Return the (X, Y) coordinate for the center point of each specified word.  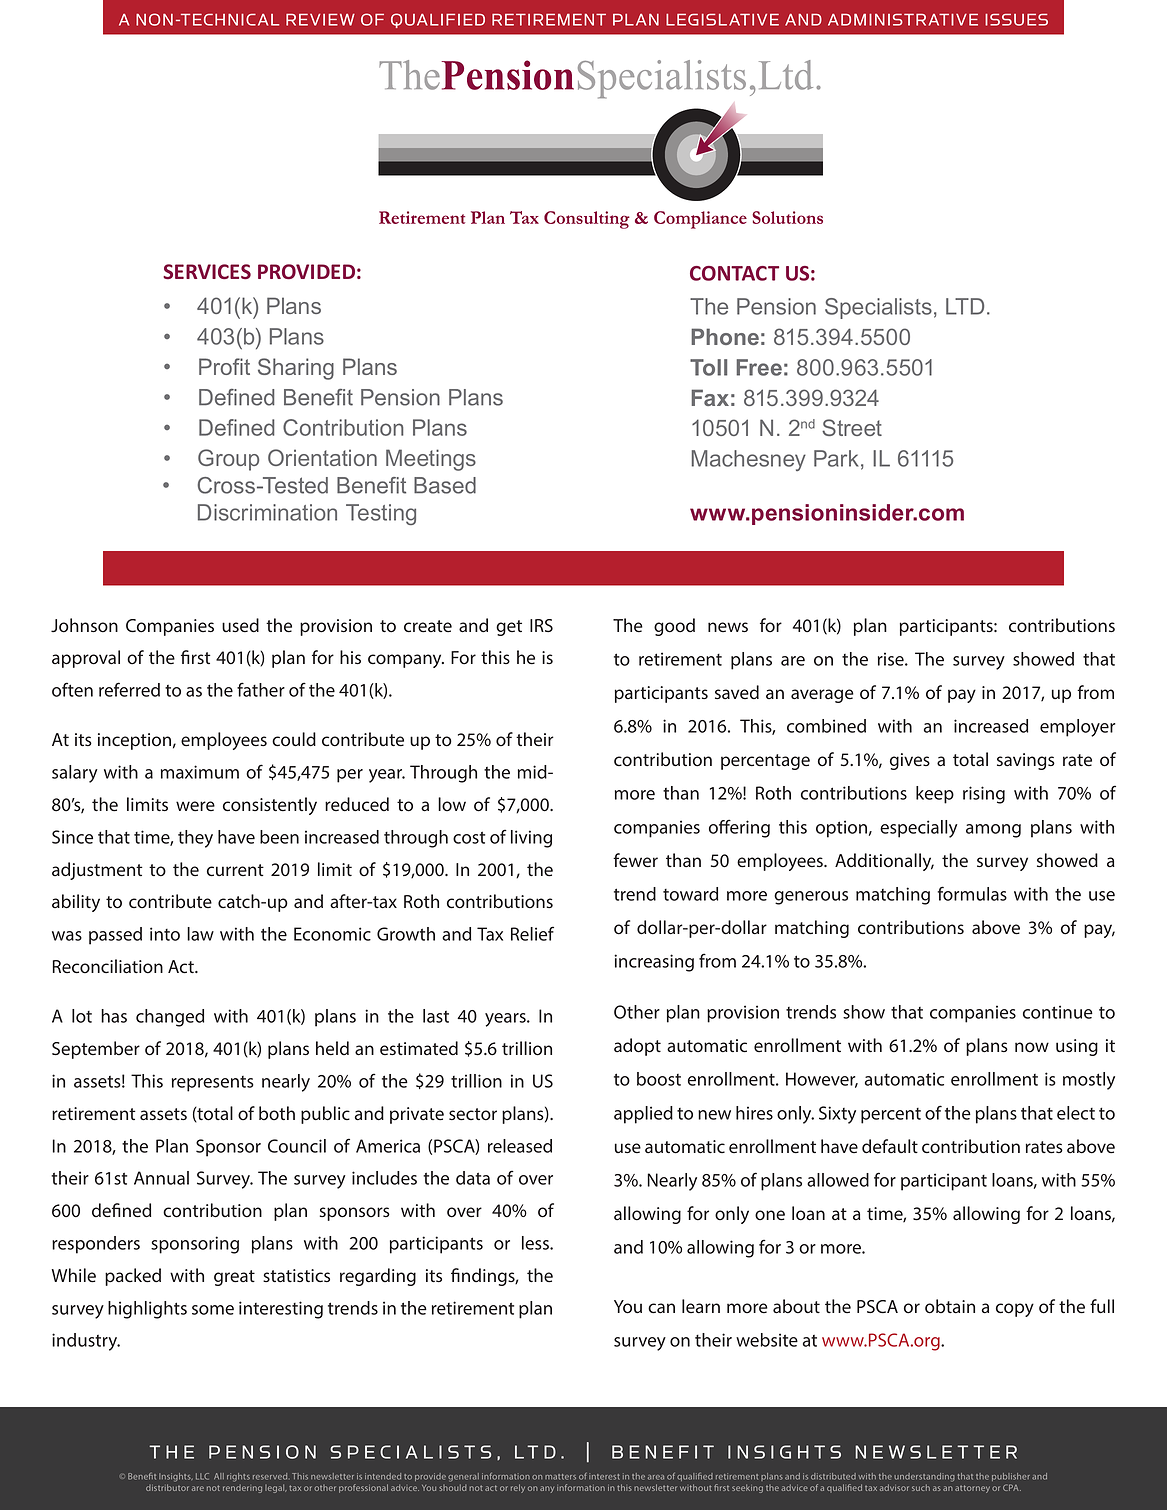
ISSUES (1016, 20)
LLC (202, 1476)
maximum (200, 772)
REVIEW (320, 20)
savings (1026, 761)
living (531, 839)
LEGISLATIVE (722, 20)
